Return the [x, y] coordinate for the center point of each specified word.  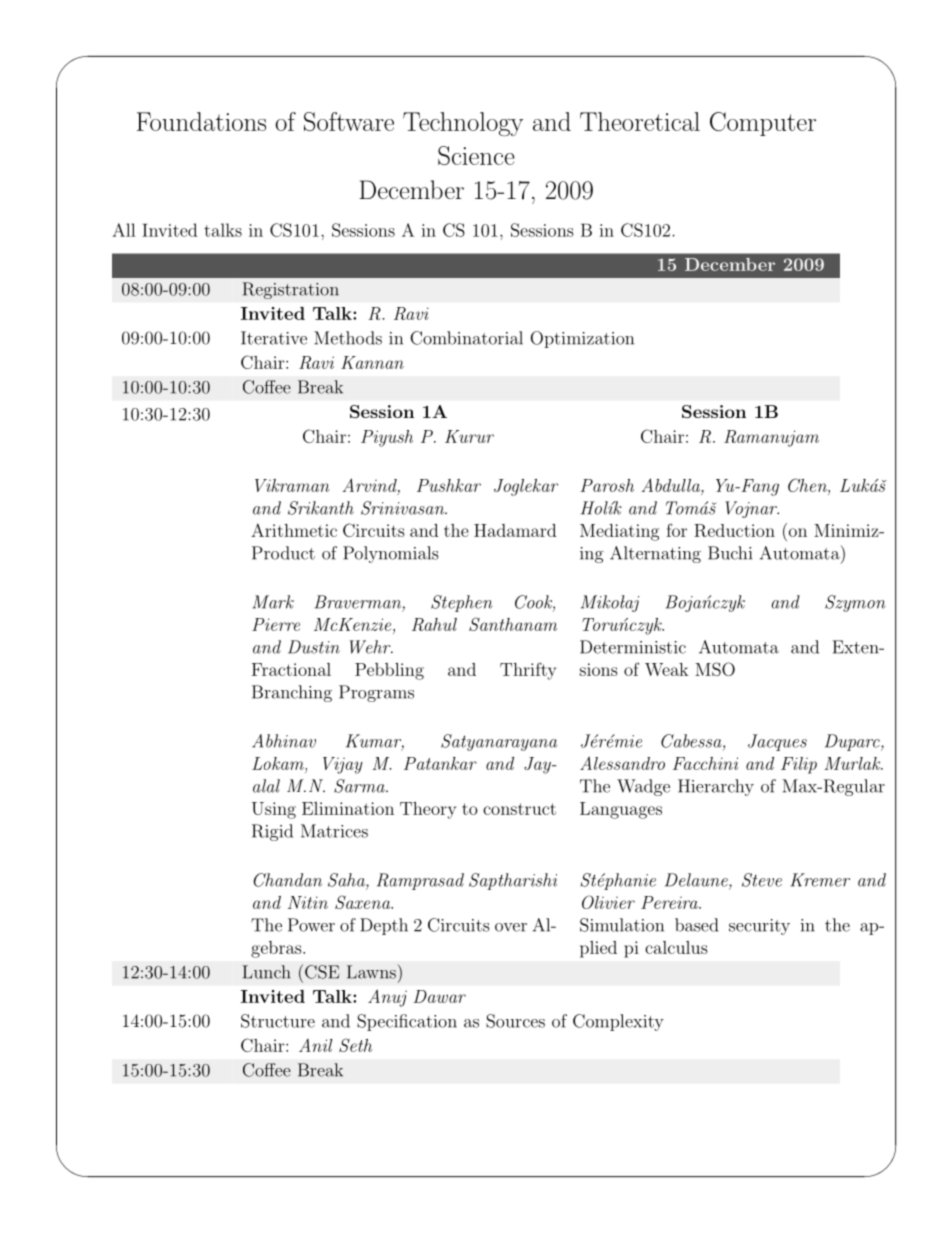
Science [476, 155]
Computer [763, 124]
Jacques [777, 742]
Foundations [201, 121]
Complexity [618, 1022]
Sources [515, 1021]
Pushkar [449, 485]
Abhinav [284, 741]
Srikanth [321, 508]
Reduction [734, 530]
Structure [278, 1021]
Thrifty [528, 671]
